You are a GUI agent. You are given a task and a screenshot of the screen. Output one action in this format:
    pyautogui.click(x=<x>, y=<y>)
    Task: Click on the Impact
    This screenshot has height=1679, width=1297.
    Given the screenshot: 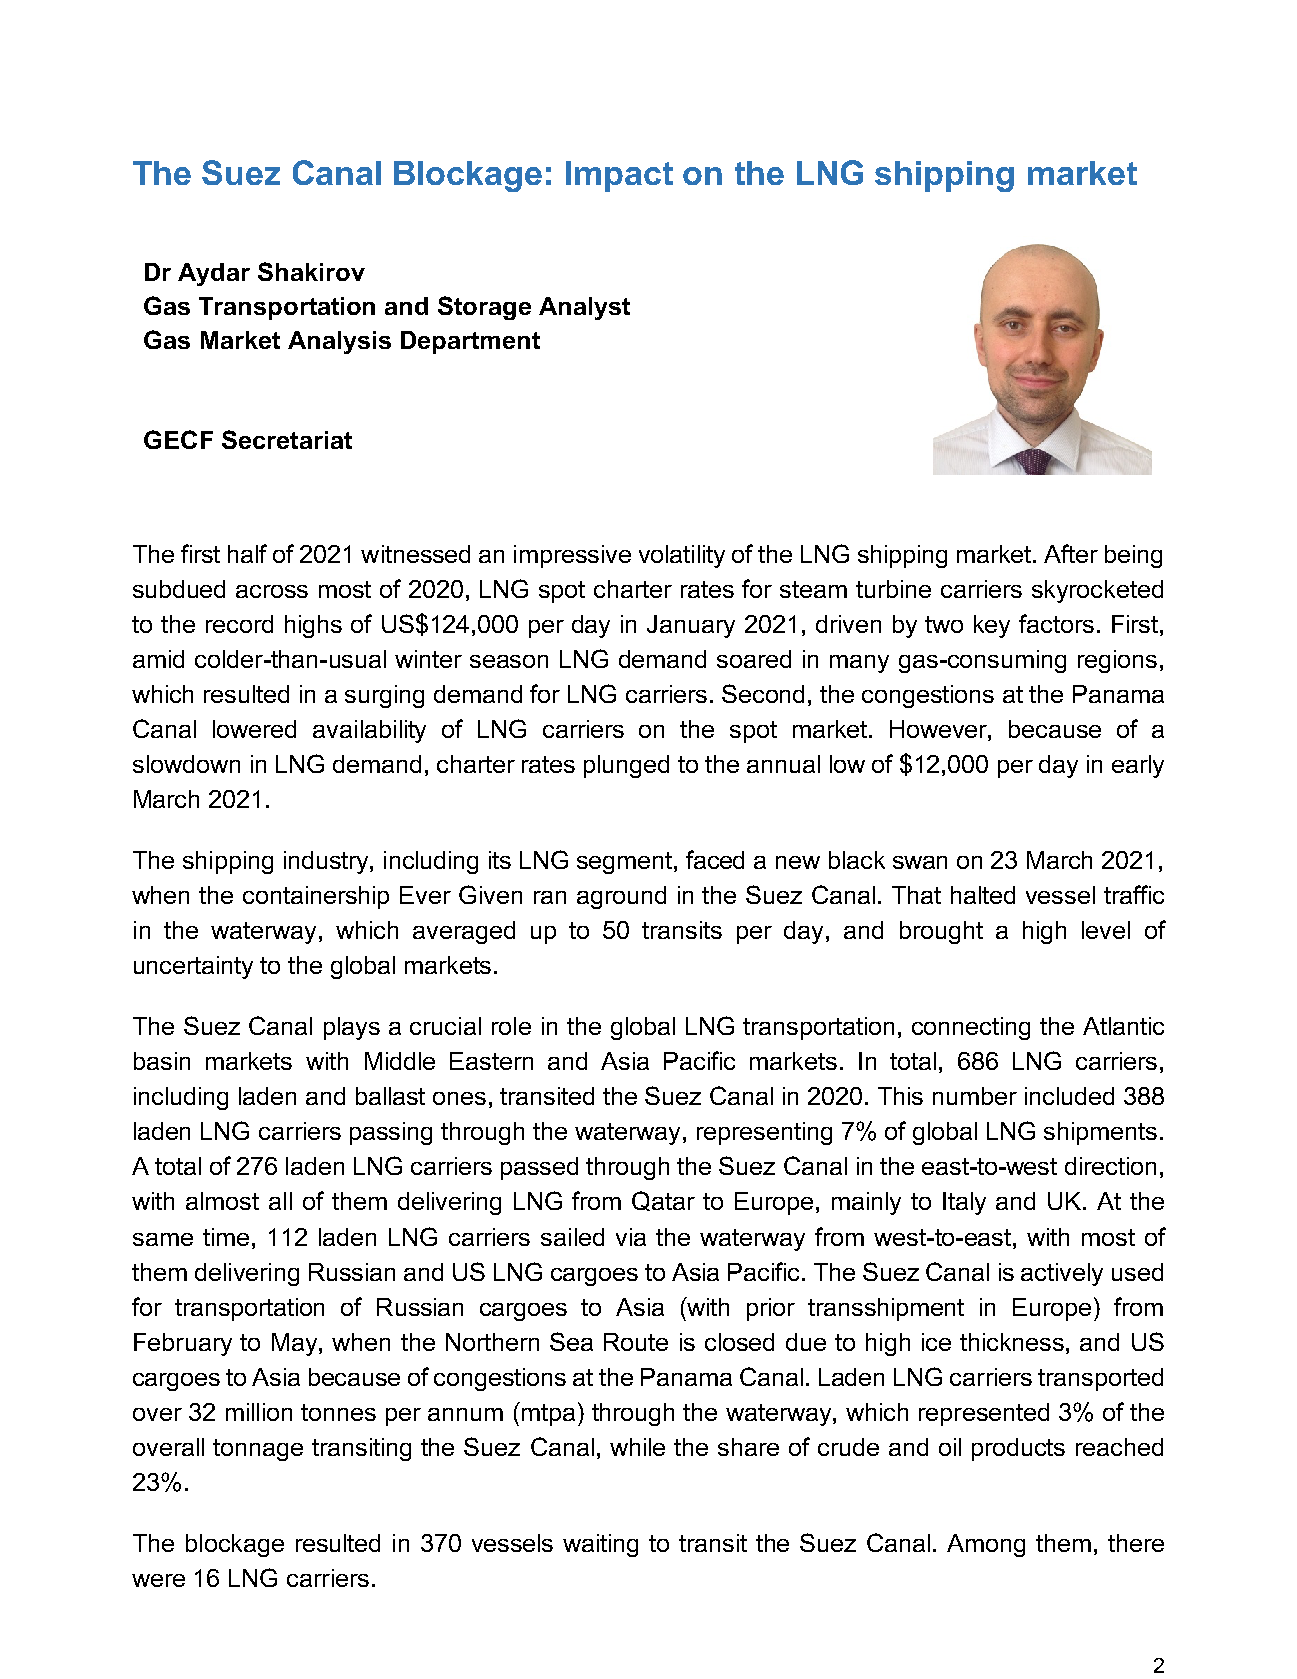 What is the action you would take?
    pyautogui.click(x=619, y=176)
